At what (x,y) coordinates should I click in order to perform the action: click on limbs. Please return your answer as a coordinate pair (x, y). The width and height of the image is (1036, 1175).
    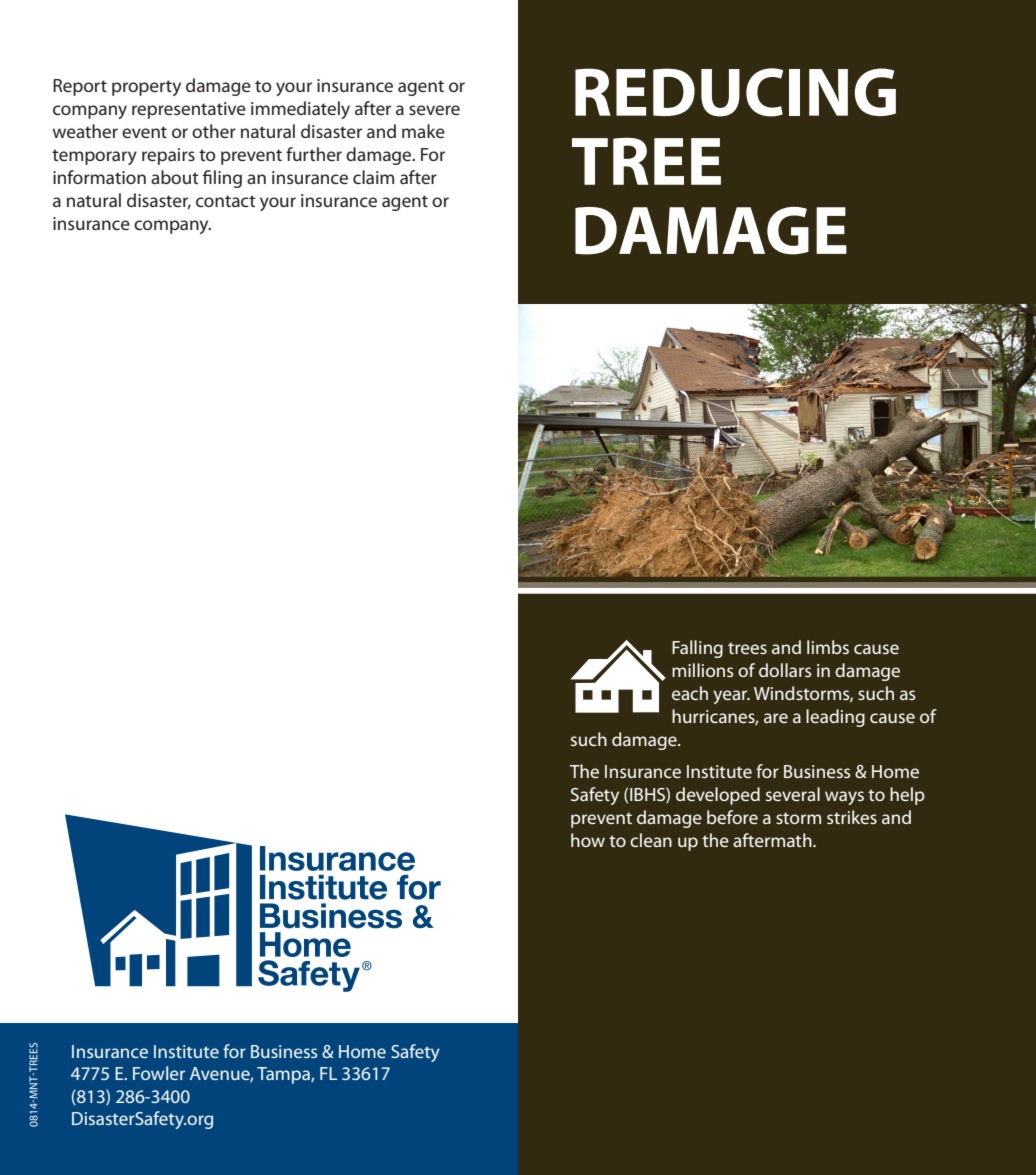
    Looking at the image, I should click on (828, 647).
